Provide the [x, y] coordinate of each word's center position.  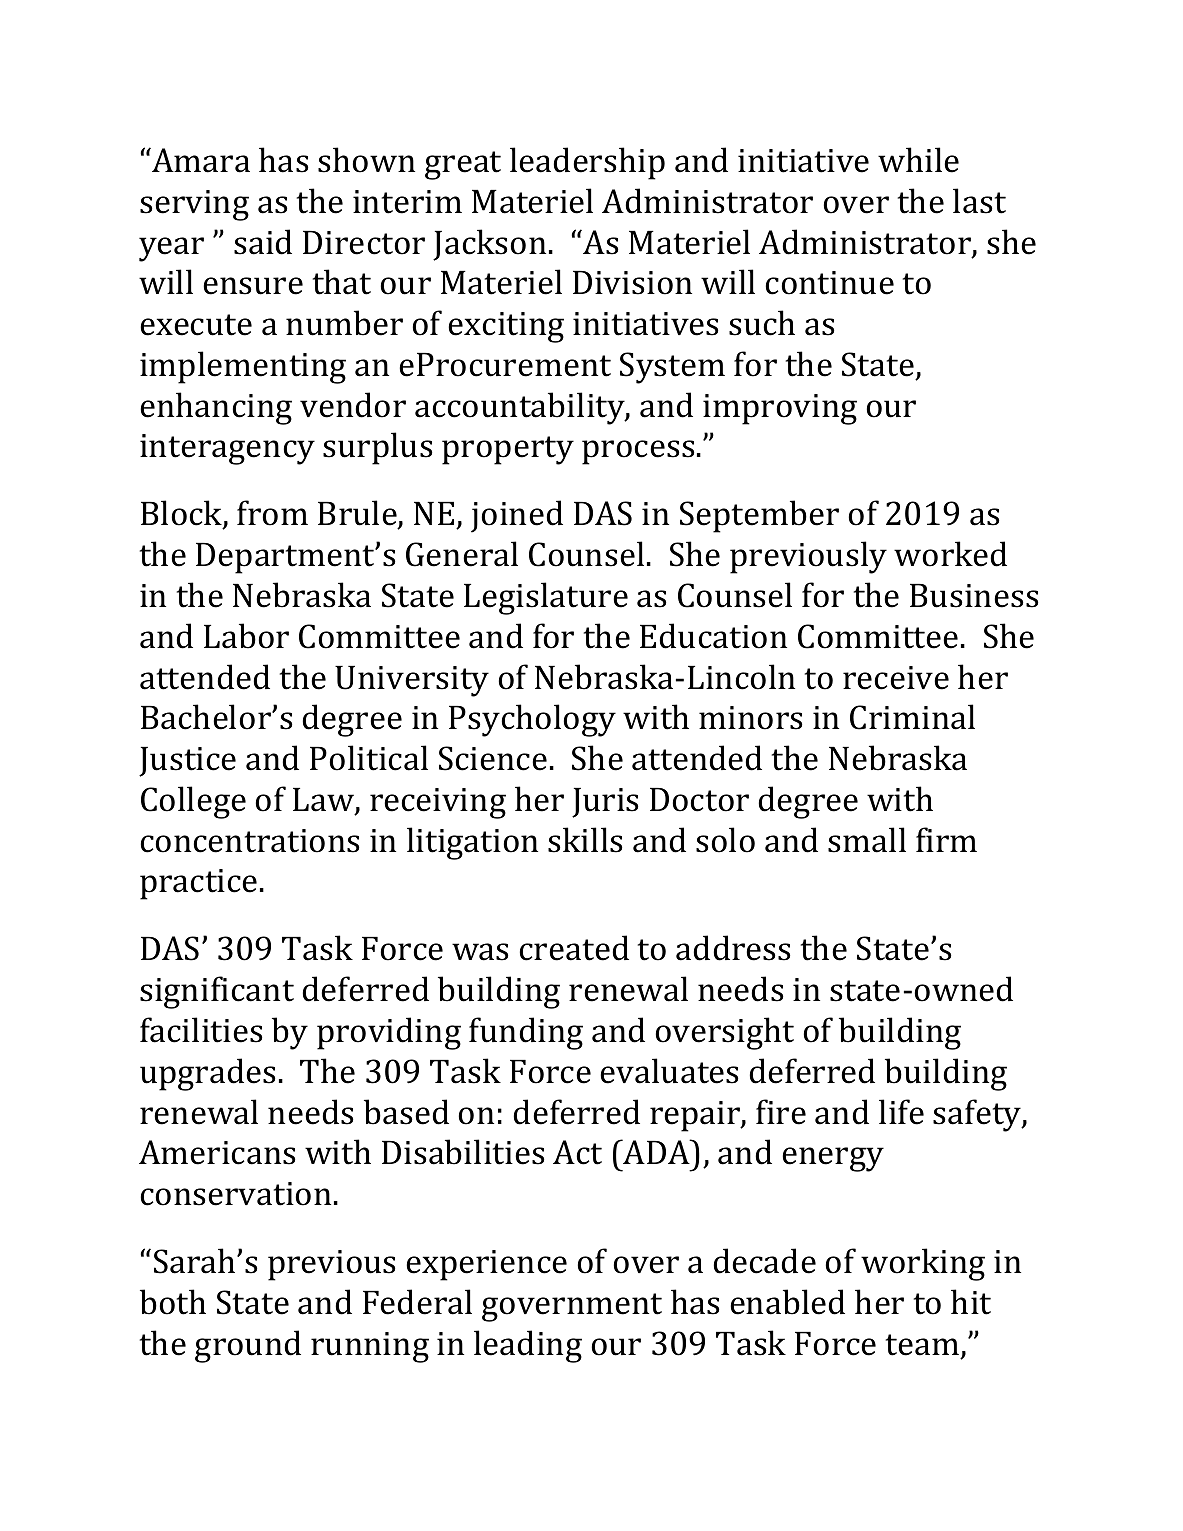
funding [526, 1033]
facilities [201, 1030]
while [918, 160]
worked [950, 554]
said [263, 242]
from [272, 513]
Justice [187, 762]
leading [528, 1346]
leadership [587, 163]
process [638, 452]
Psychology [532, 720]
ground [248, 1346]
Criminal [912, 717]
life [901, 1112]
